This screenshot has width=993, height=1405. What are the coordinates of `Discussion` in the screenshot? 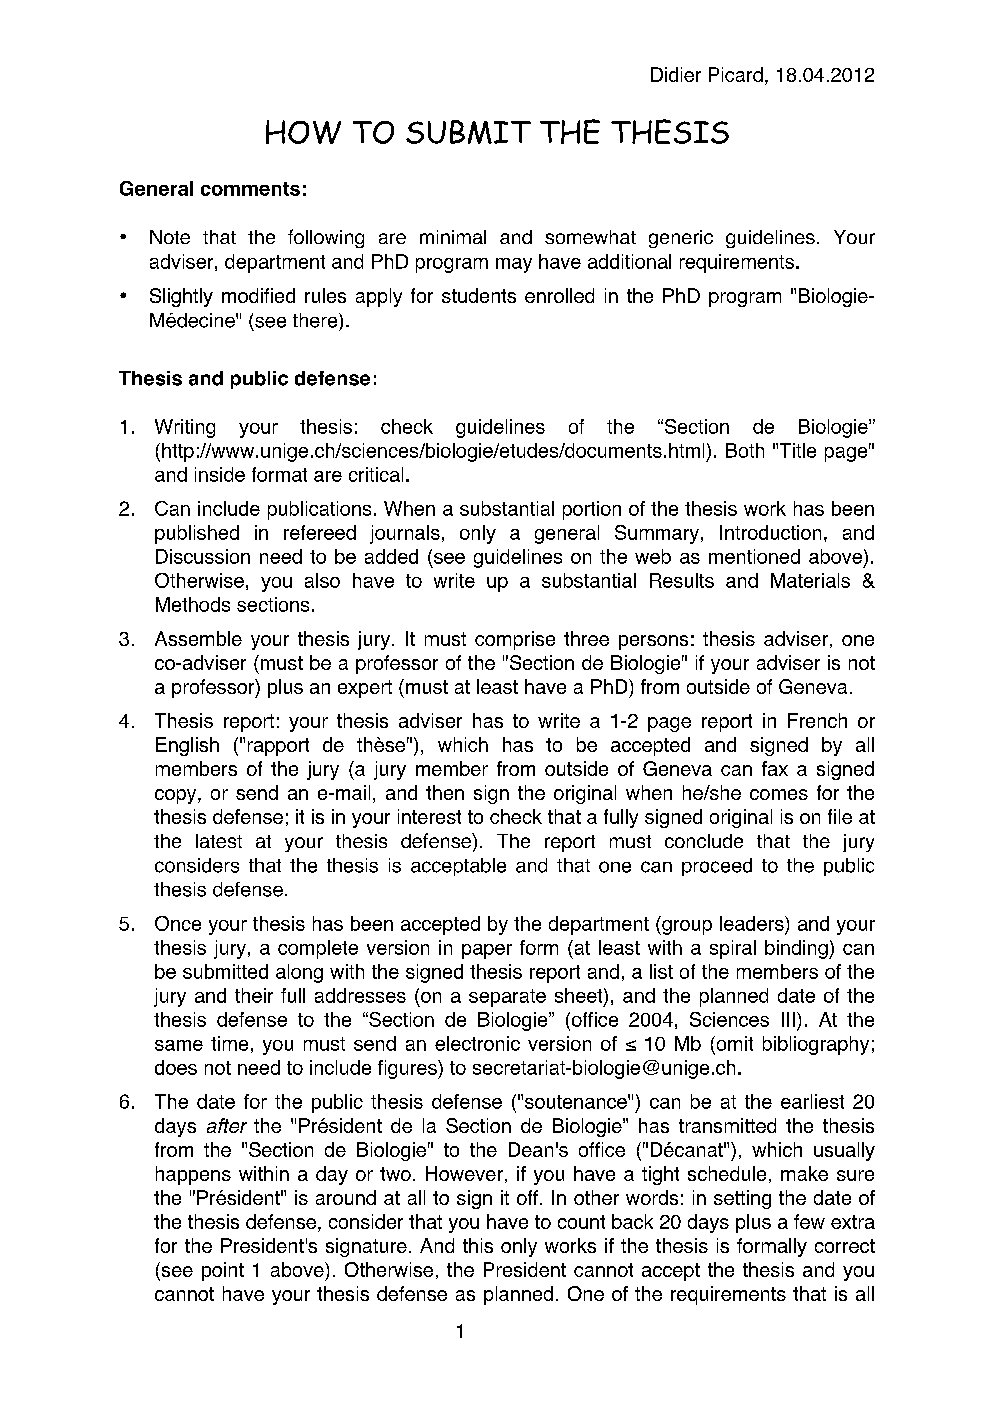 It's located at (203, 556).
